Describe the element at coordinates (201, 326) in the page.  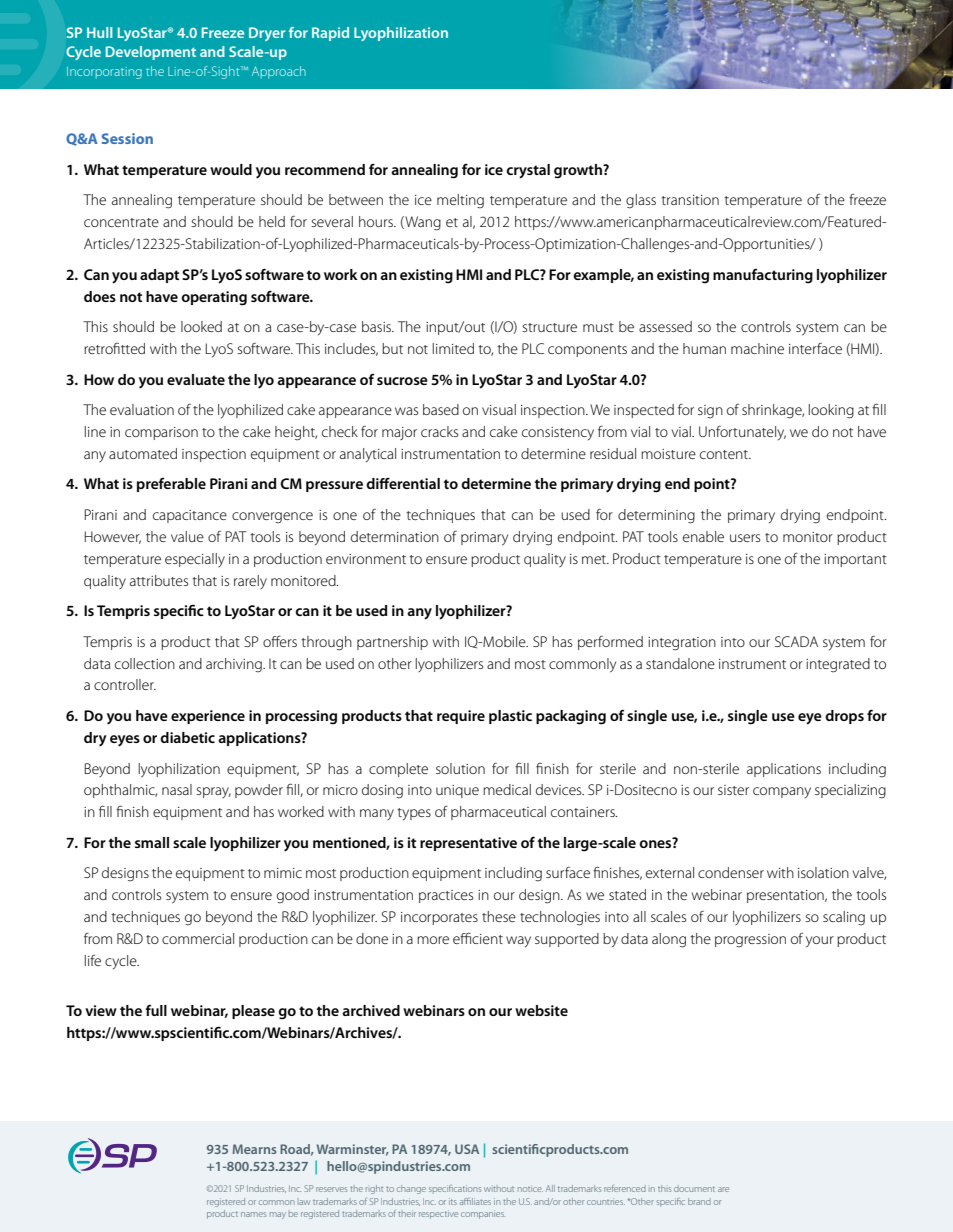
I see `looked` at that location.
